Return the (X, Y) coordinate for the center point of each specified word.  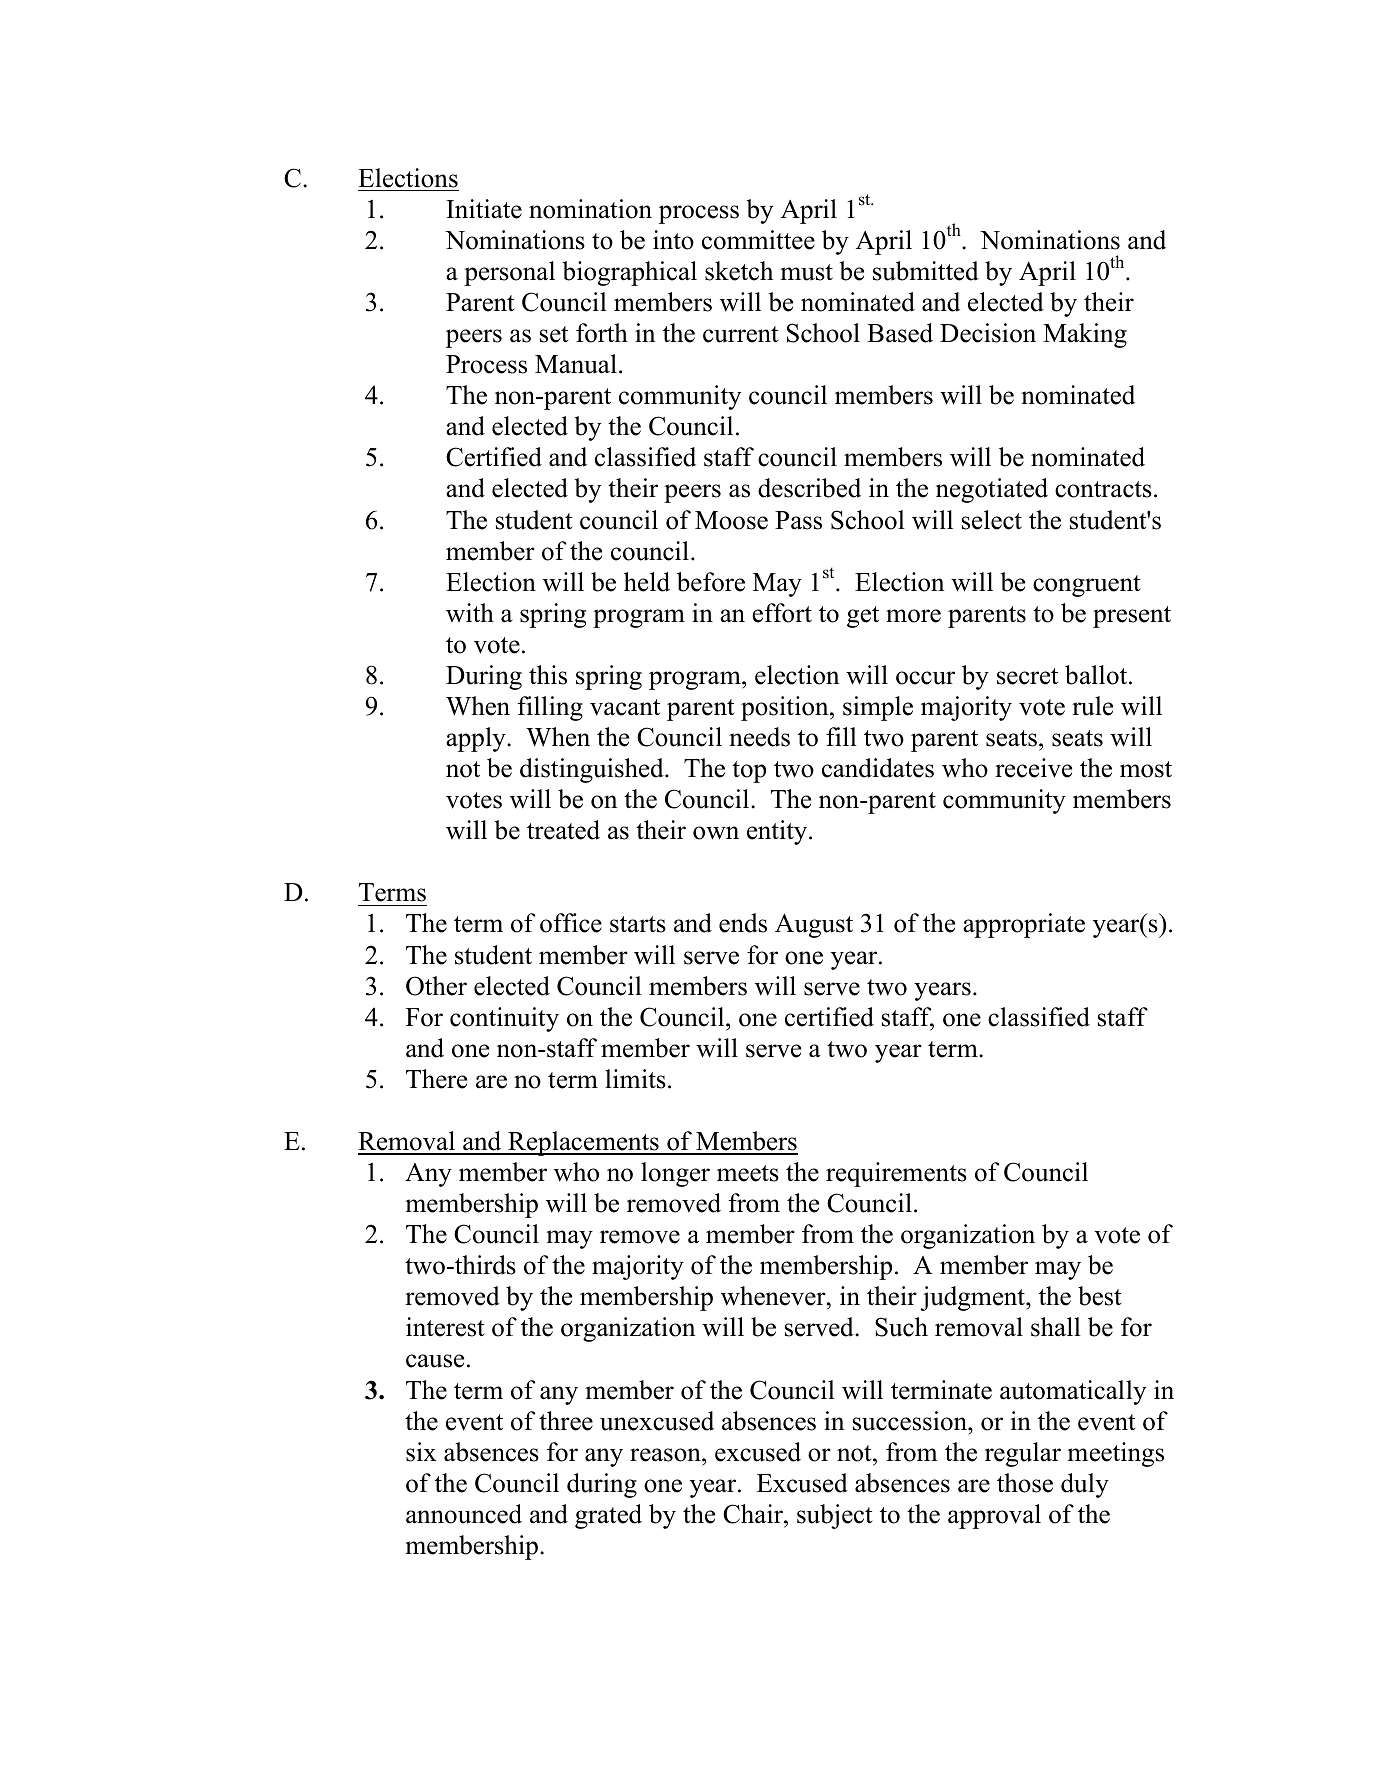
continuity (504, 1019)
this (548, 675)
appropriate (1024, 925)
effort (782, 613)
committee (758, 240)
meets (748, 1173)
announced (464, 1514)
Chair (754, 1514)
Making (1085, 335)
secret (1027, 676)
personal (509, 273)
